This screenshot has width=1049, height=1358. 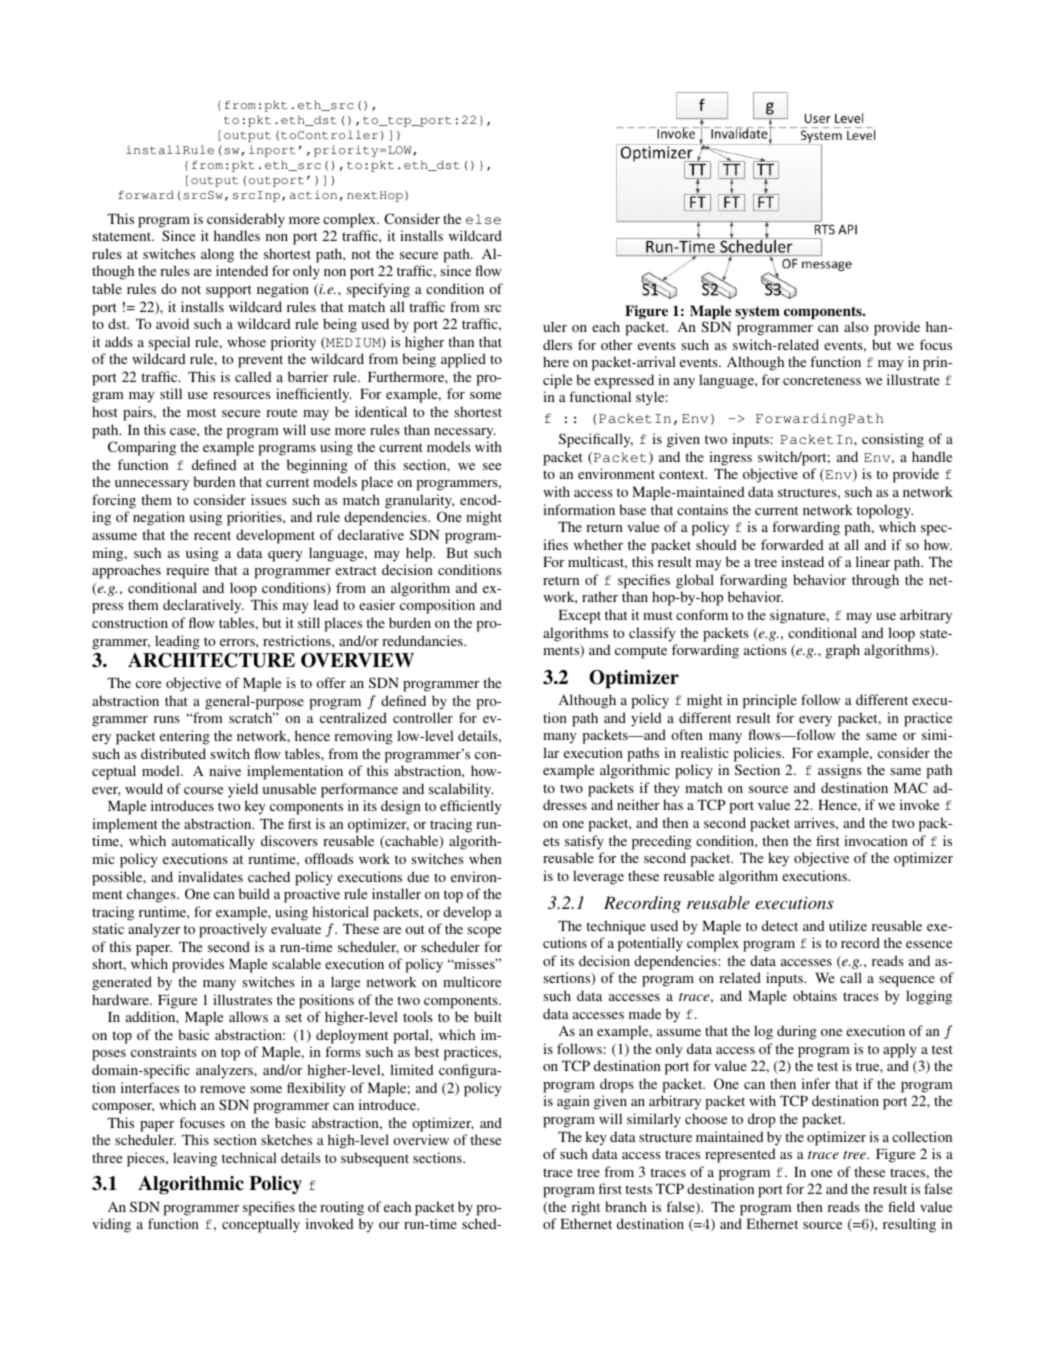 I want to click on when, so click(x=485, y=858).
